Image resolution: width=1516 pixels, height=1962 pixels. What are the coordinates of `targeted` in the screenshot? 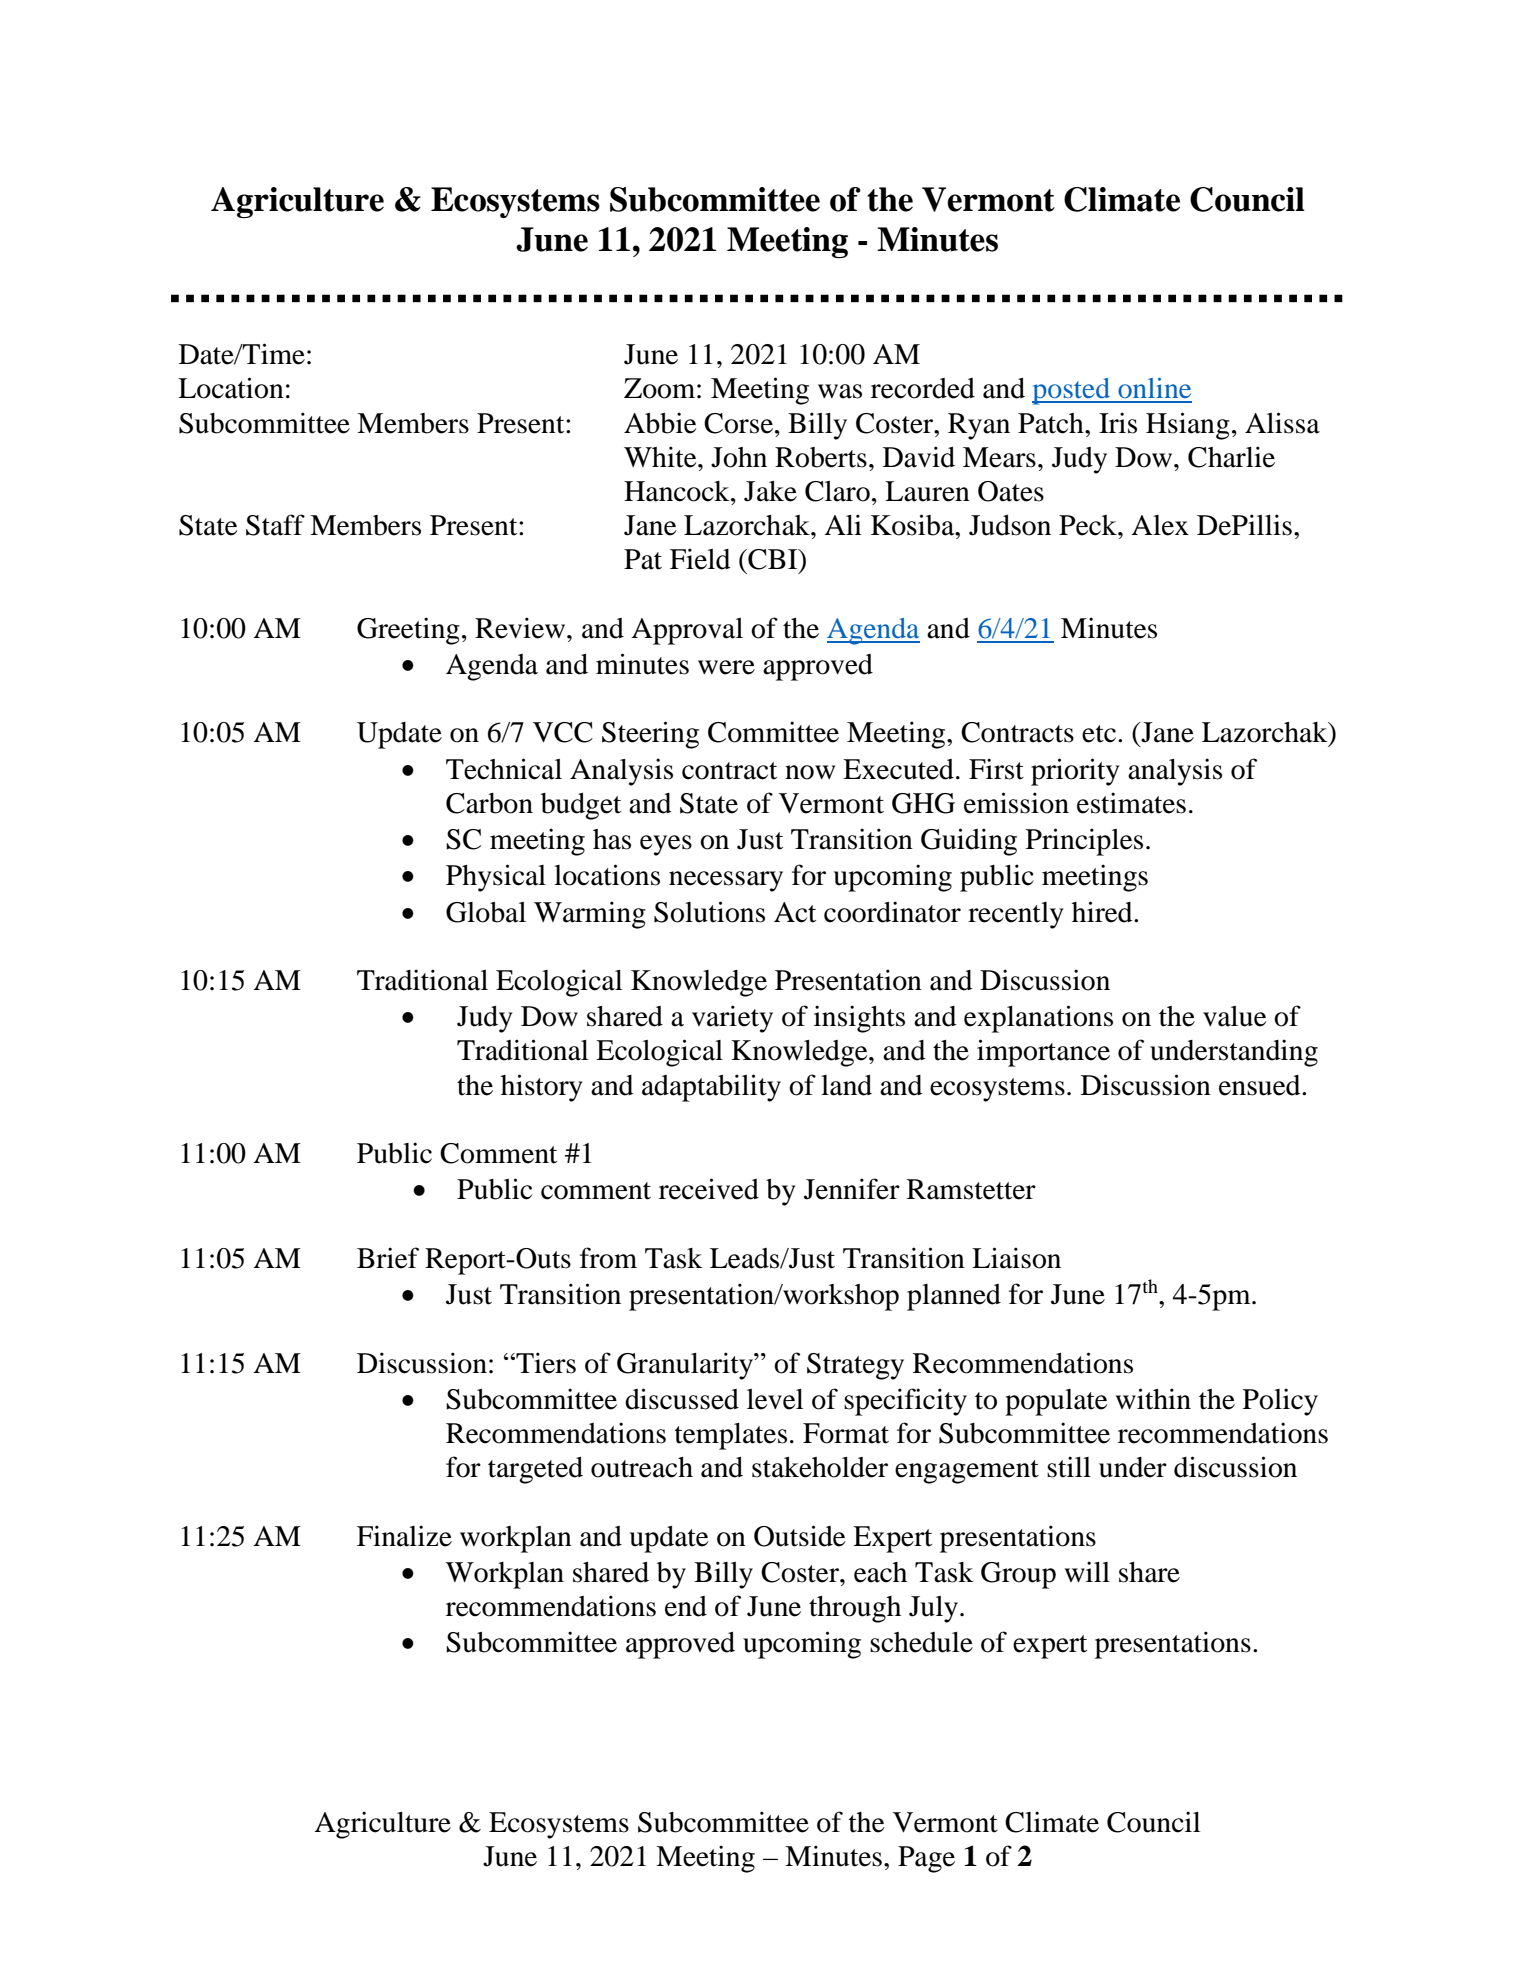 It's located at (535, 1470).
